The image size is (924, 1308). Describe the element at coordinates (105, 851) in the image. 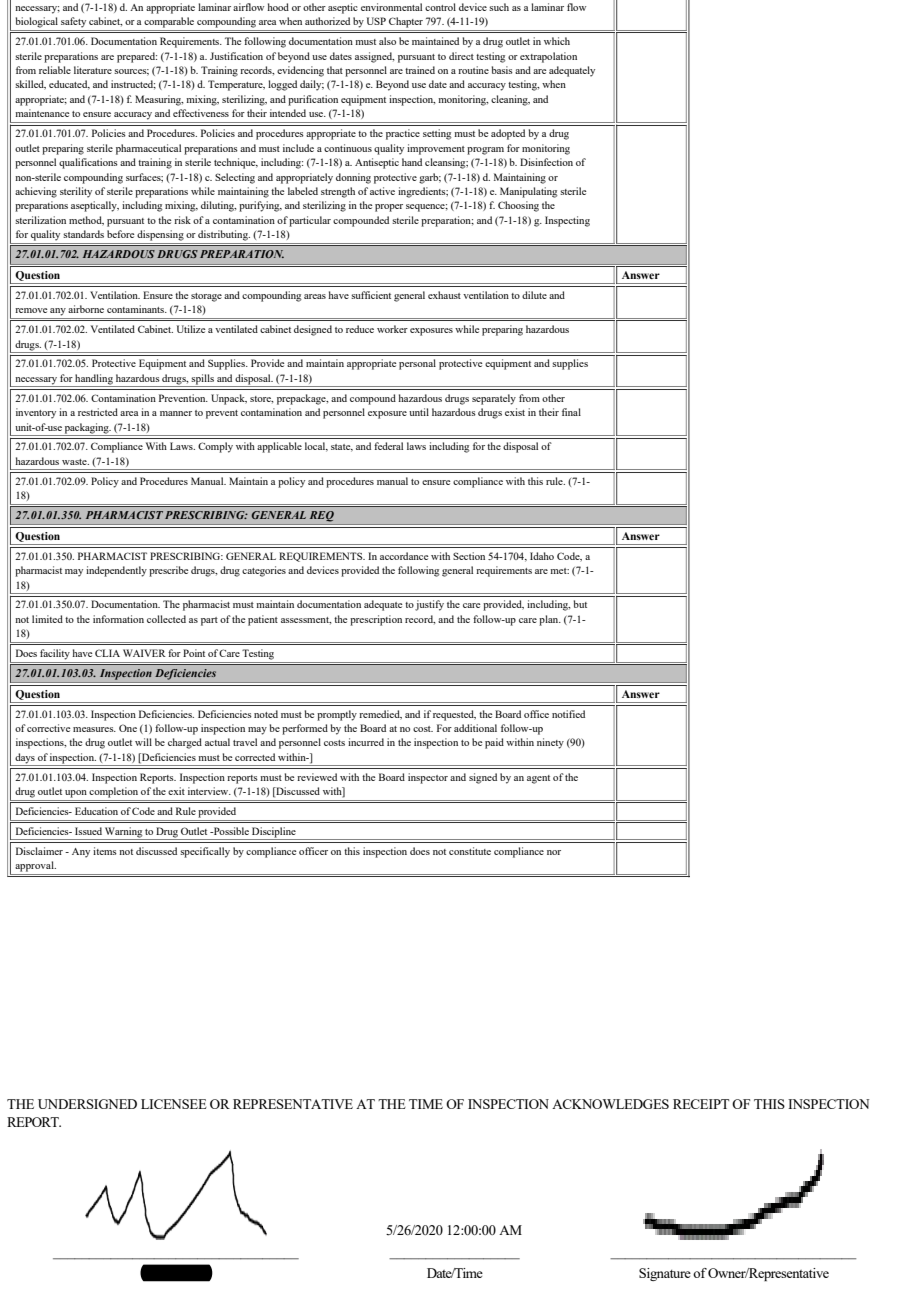

I see `items` at that location.
